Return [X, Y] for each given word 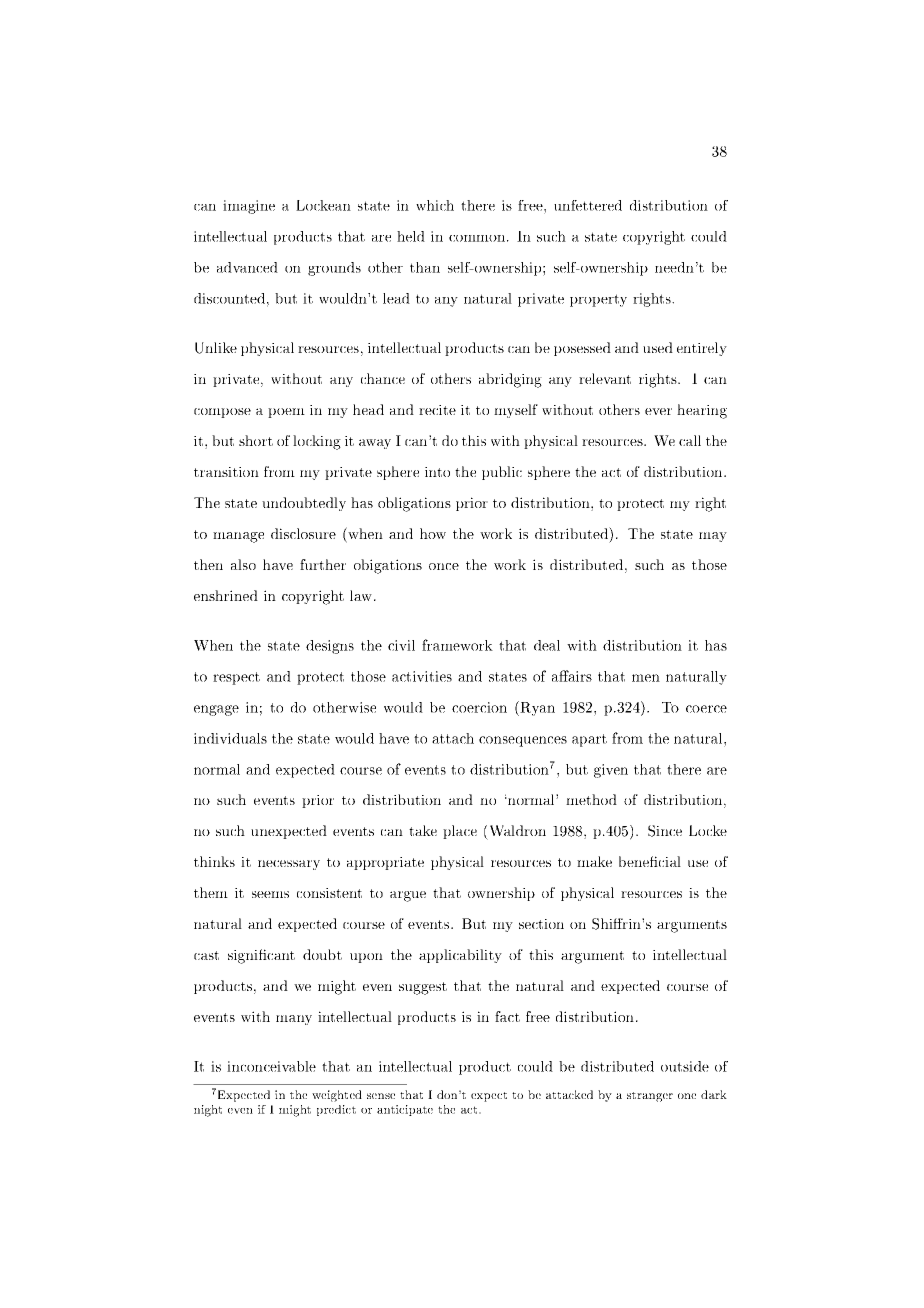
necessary [289, 865]
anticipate [405, 1110]
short [256, 440]
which [435, 205]
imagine [249, 207]
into [437, 472]
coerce [706, 709]
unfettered [588, 205]
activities [422, 676]
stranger [650, 1097]
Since [665, 831]
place [460, 832]
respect [236, 678]
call [690, 440]
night [208, 1111]
